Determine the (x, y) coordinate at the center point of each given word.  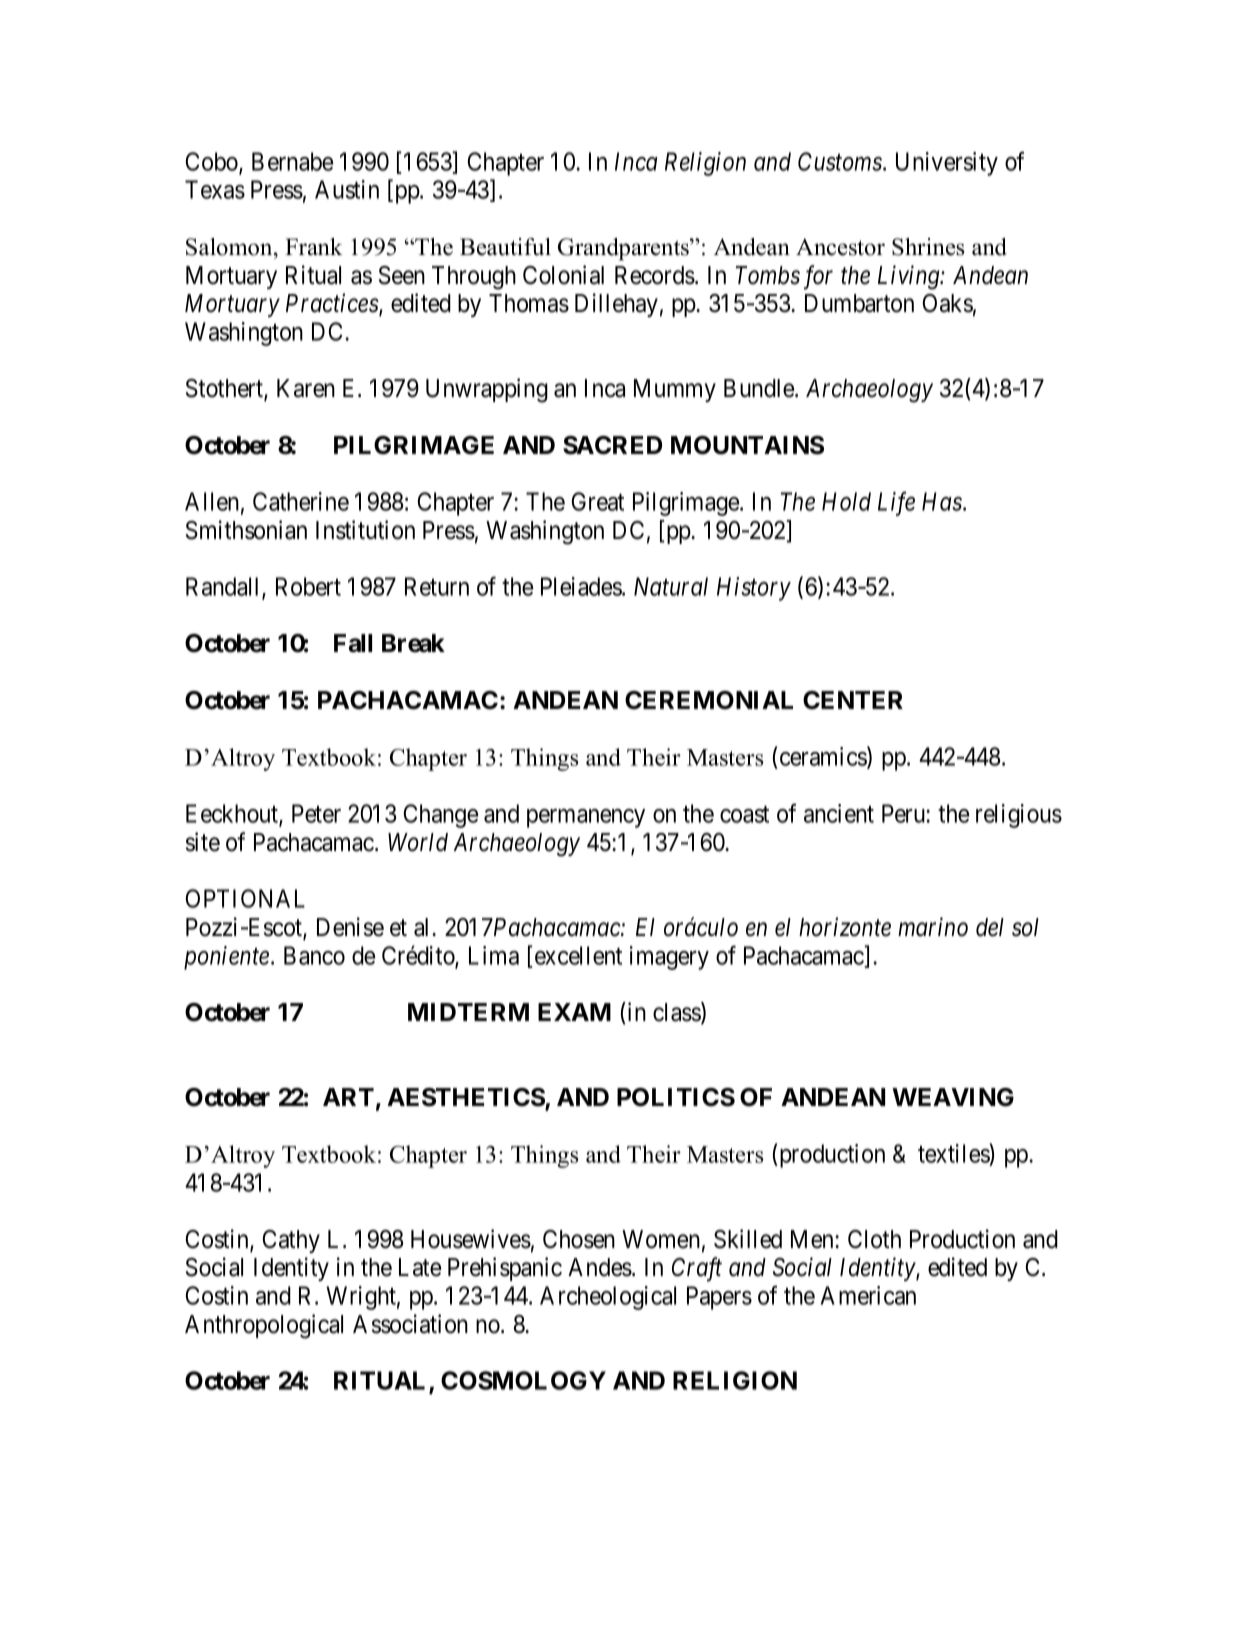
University (947, 164)
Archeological (608, 1298)
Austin (347, 189)
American (868, 1295)
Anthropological (264, 1326)
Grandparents (624, 249)
